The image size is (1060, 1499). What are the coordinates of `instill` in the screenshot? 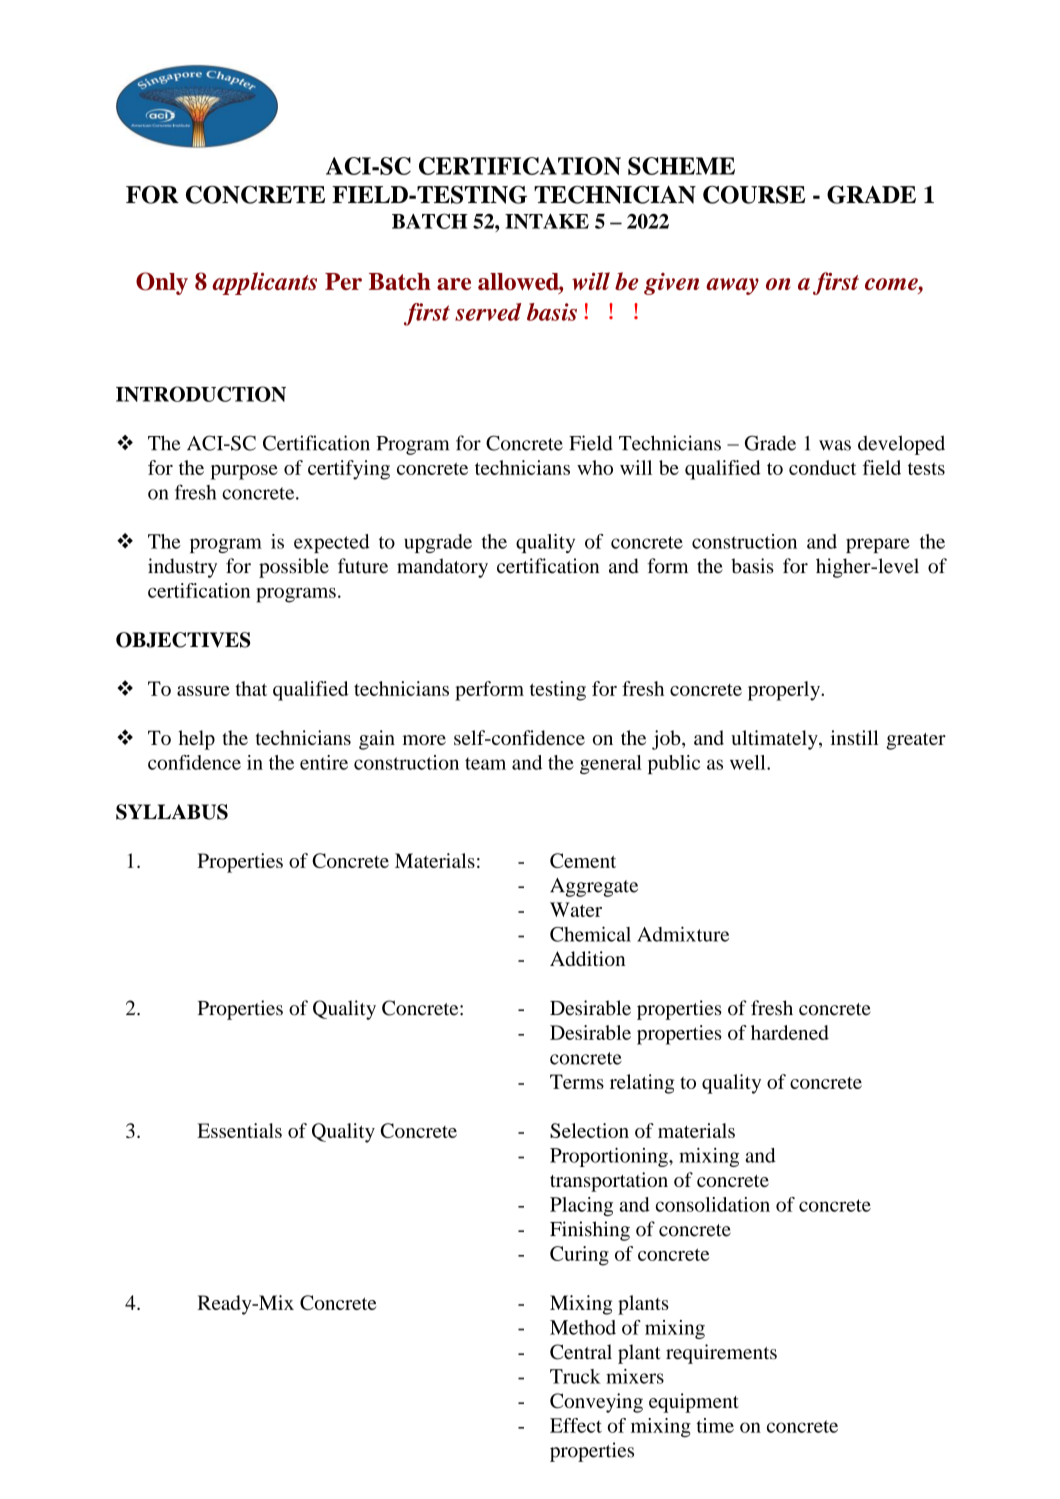 It's located at (855, 737).
